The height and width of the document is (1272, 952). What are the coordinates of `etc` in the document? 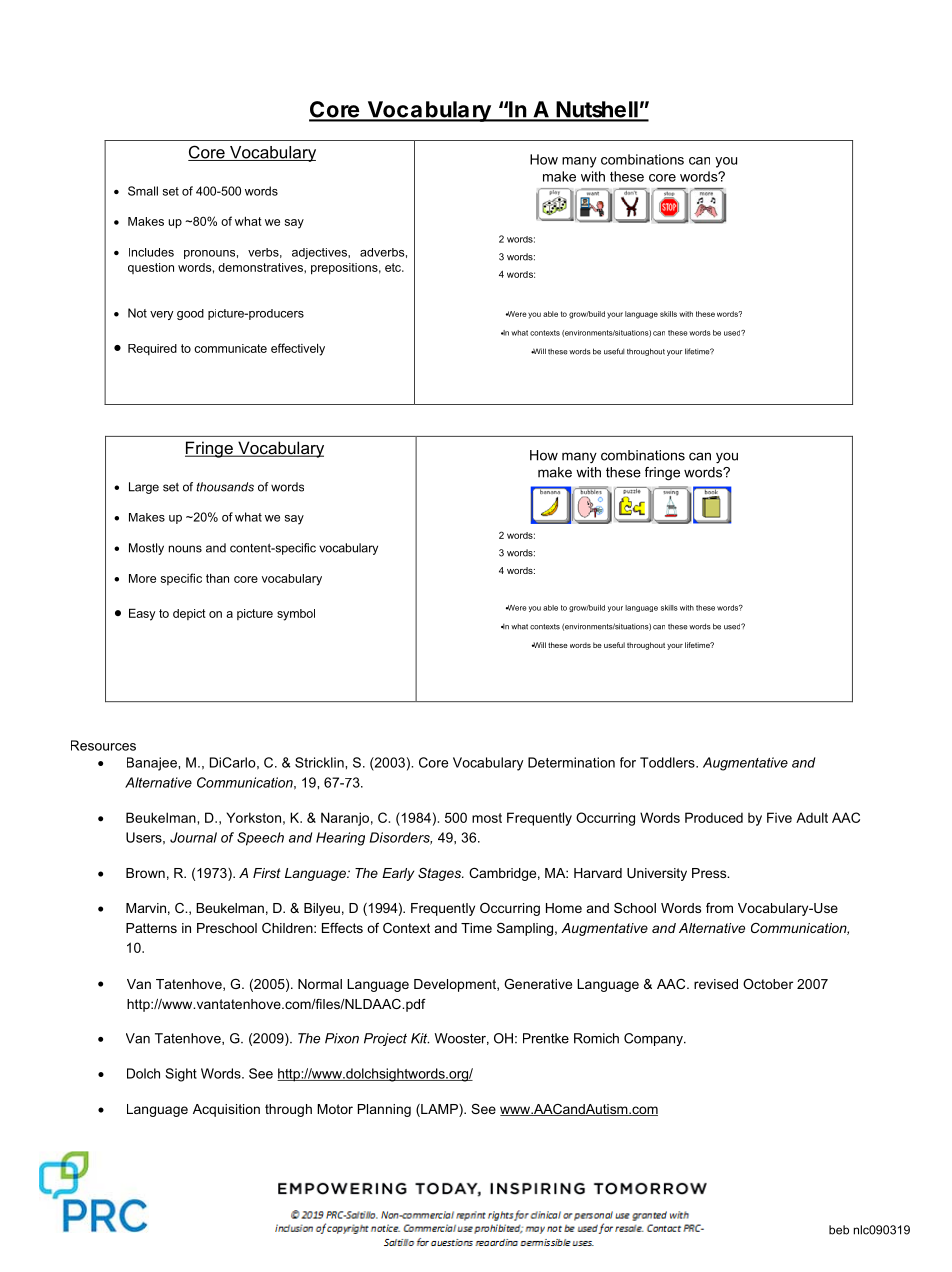 It's located at (394, 267).
